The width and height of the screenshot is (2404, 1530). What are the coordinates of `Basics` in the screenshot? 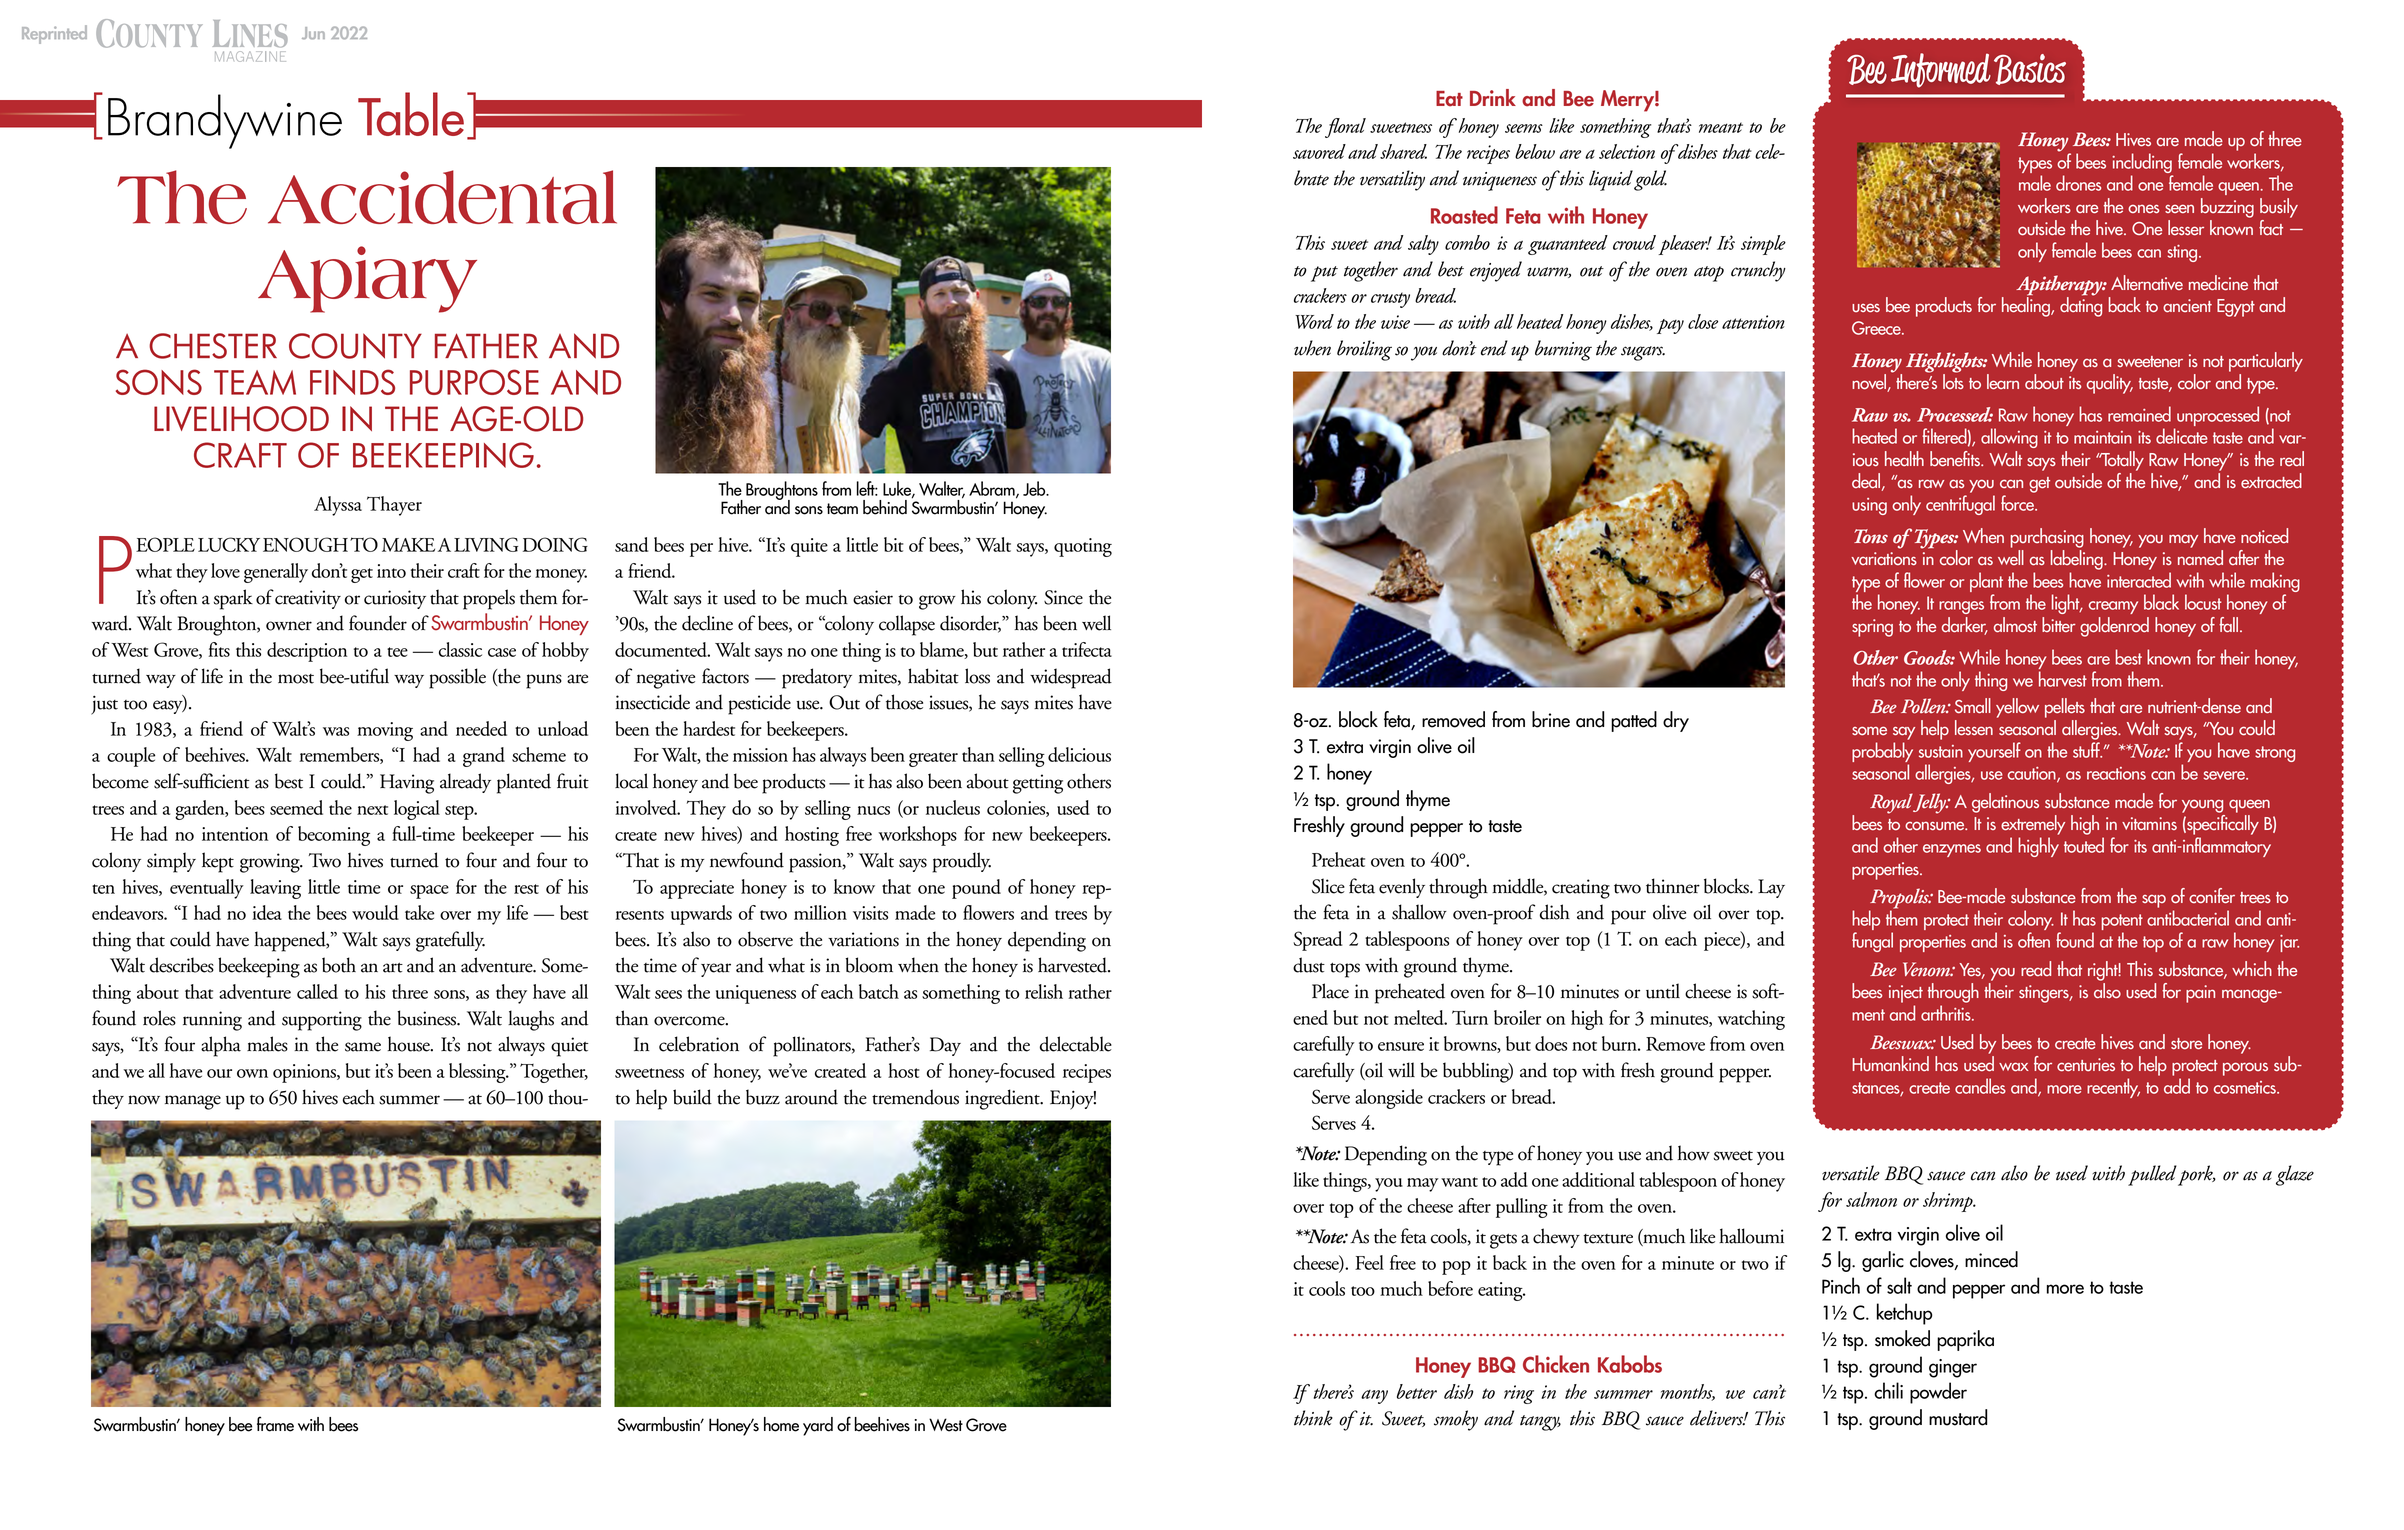 It's located at (2030, 69).
